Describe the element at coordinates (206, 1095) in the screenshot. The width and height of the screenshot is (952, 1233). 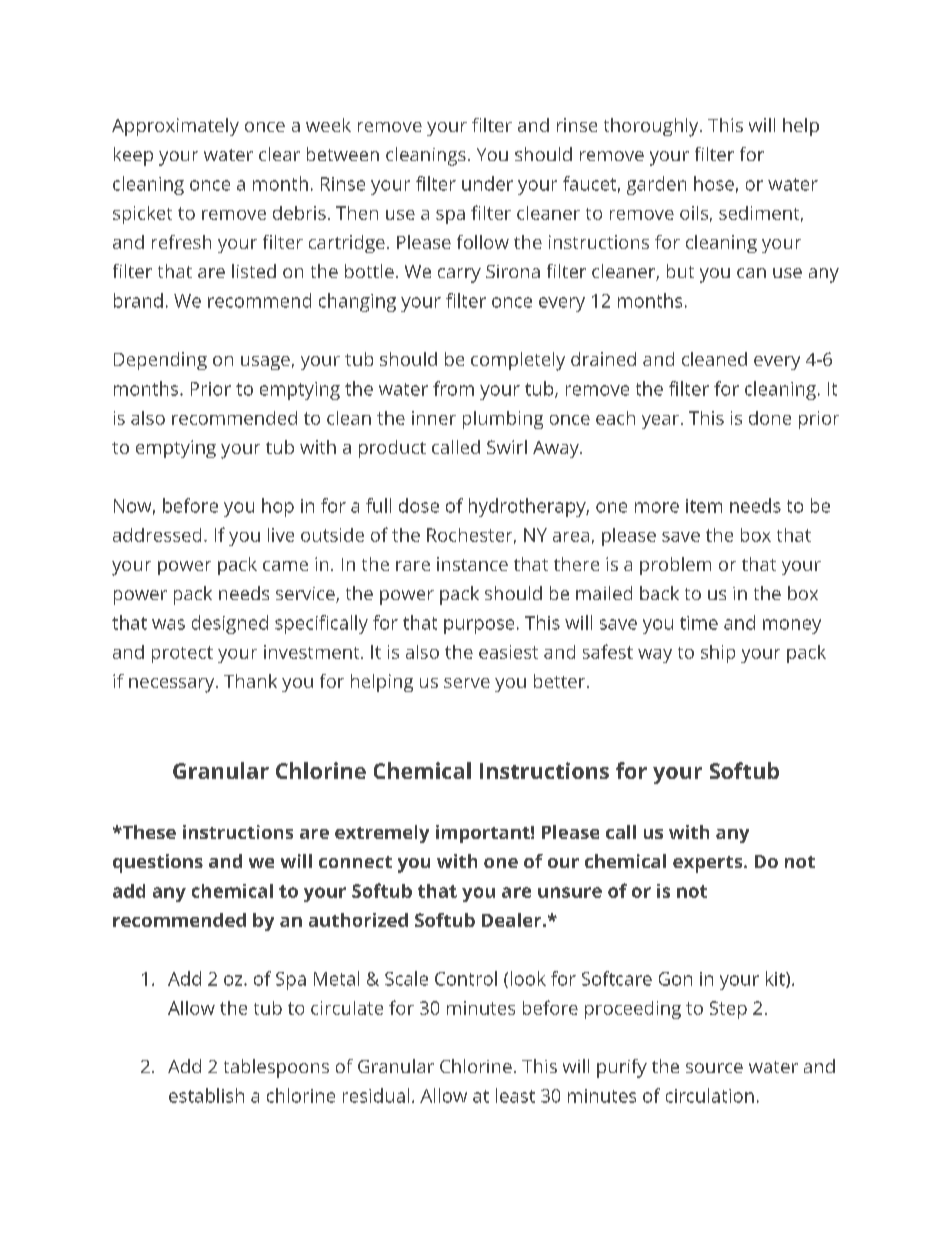
I see `establish` at that location.
